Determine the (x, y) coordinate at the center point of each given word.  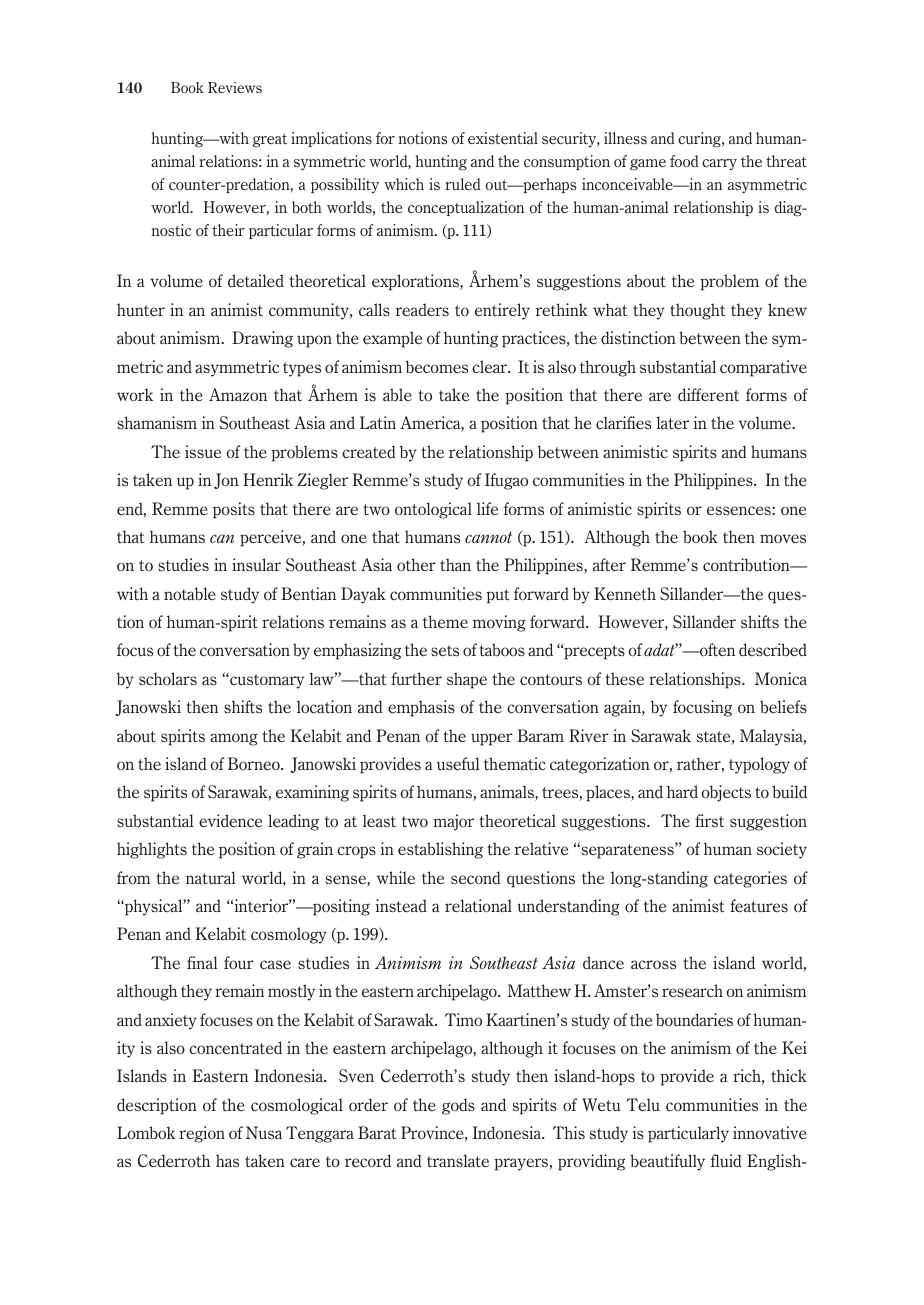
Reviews (235, 87)
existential (503, 138)
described (773, 650)
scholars (168, 678)
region (202, 1134)
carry (719, 164)
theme (445, 621)
